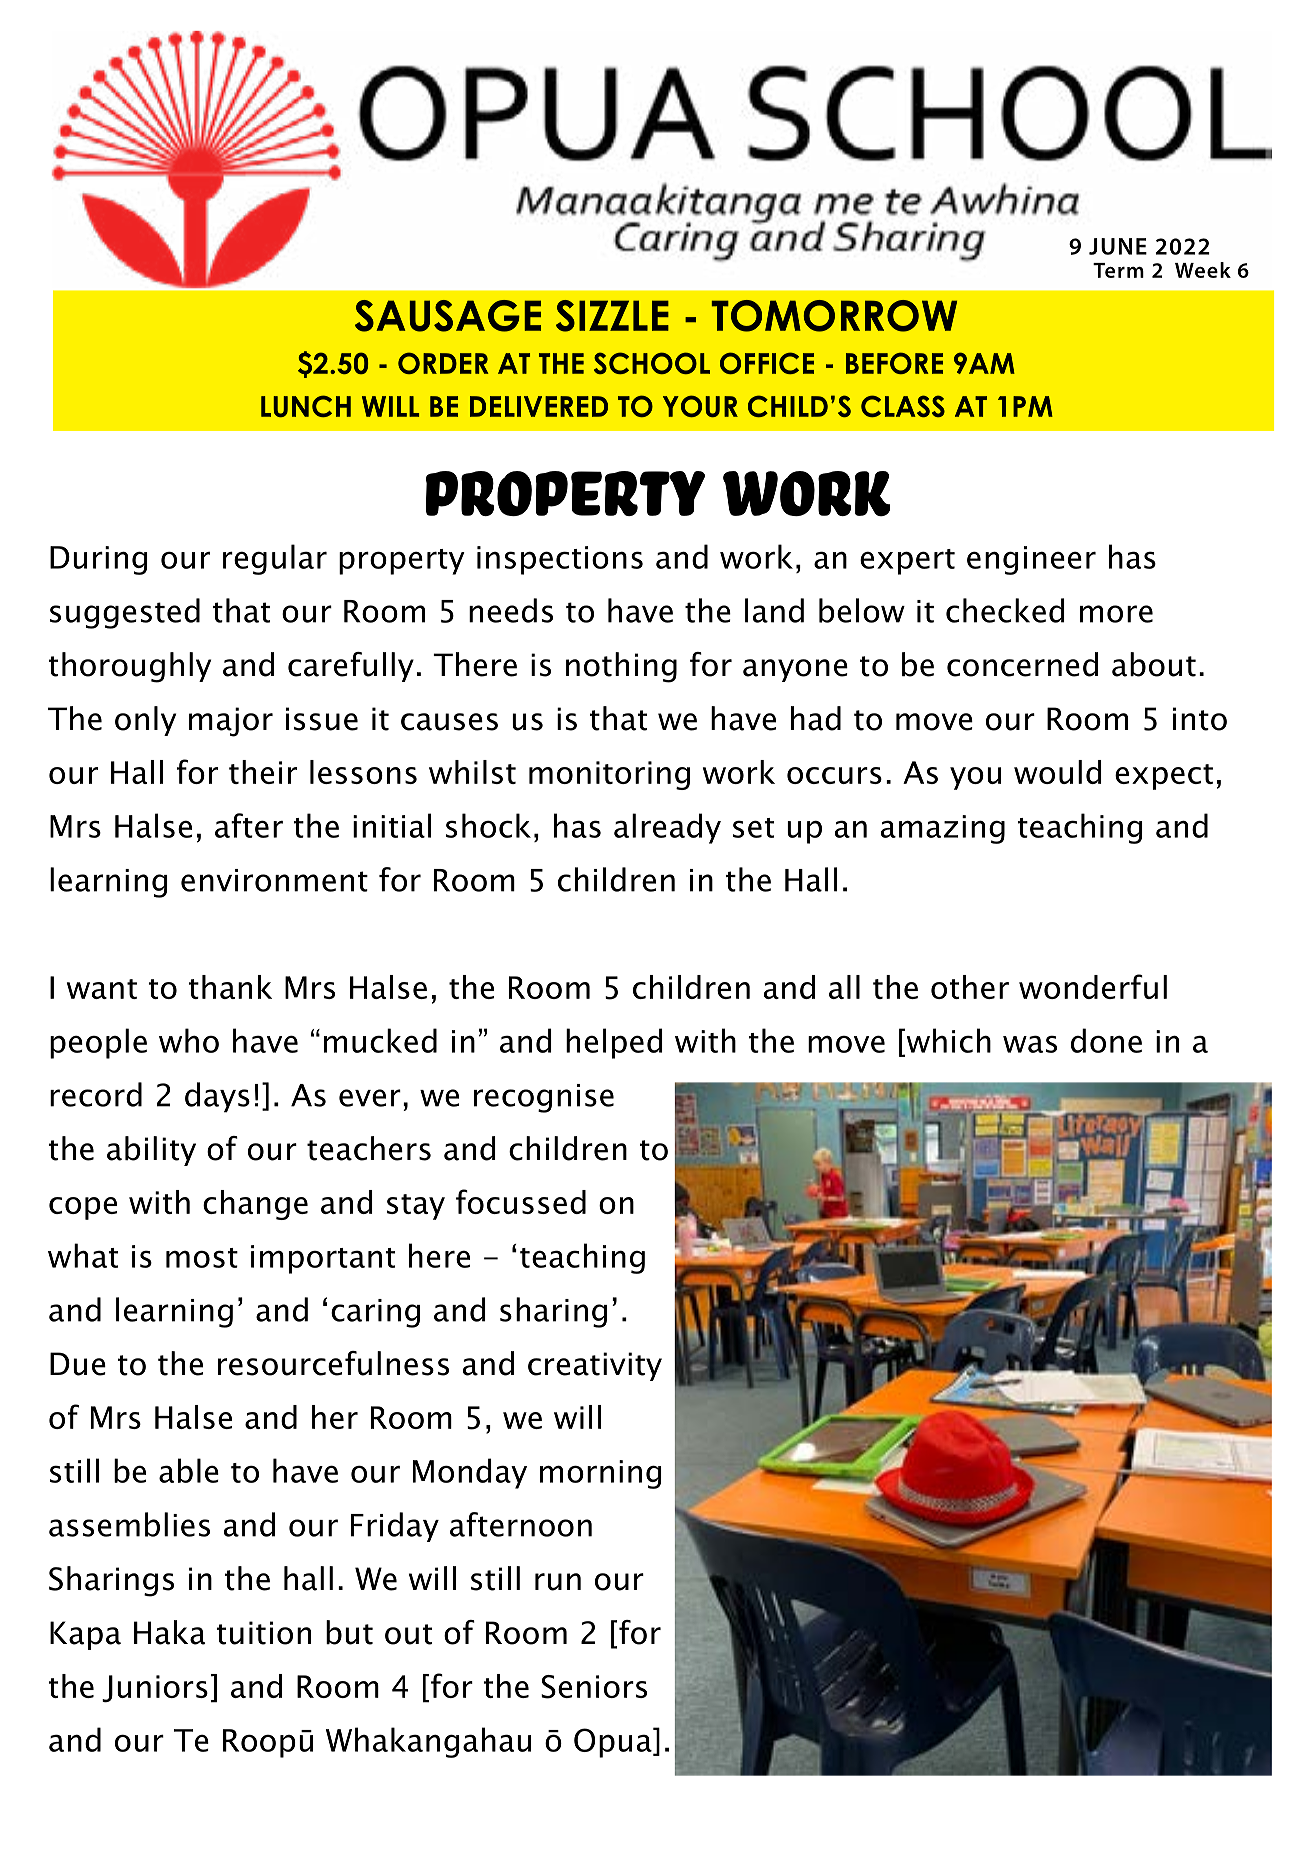 The height and width of the screenshot is (1855, 1312). I want to click on thank, so click(230, 987).
